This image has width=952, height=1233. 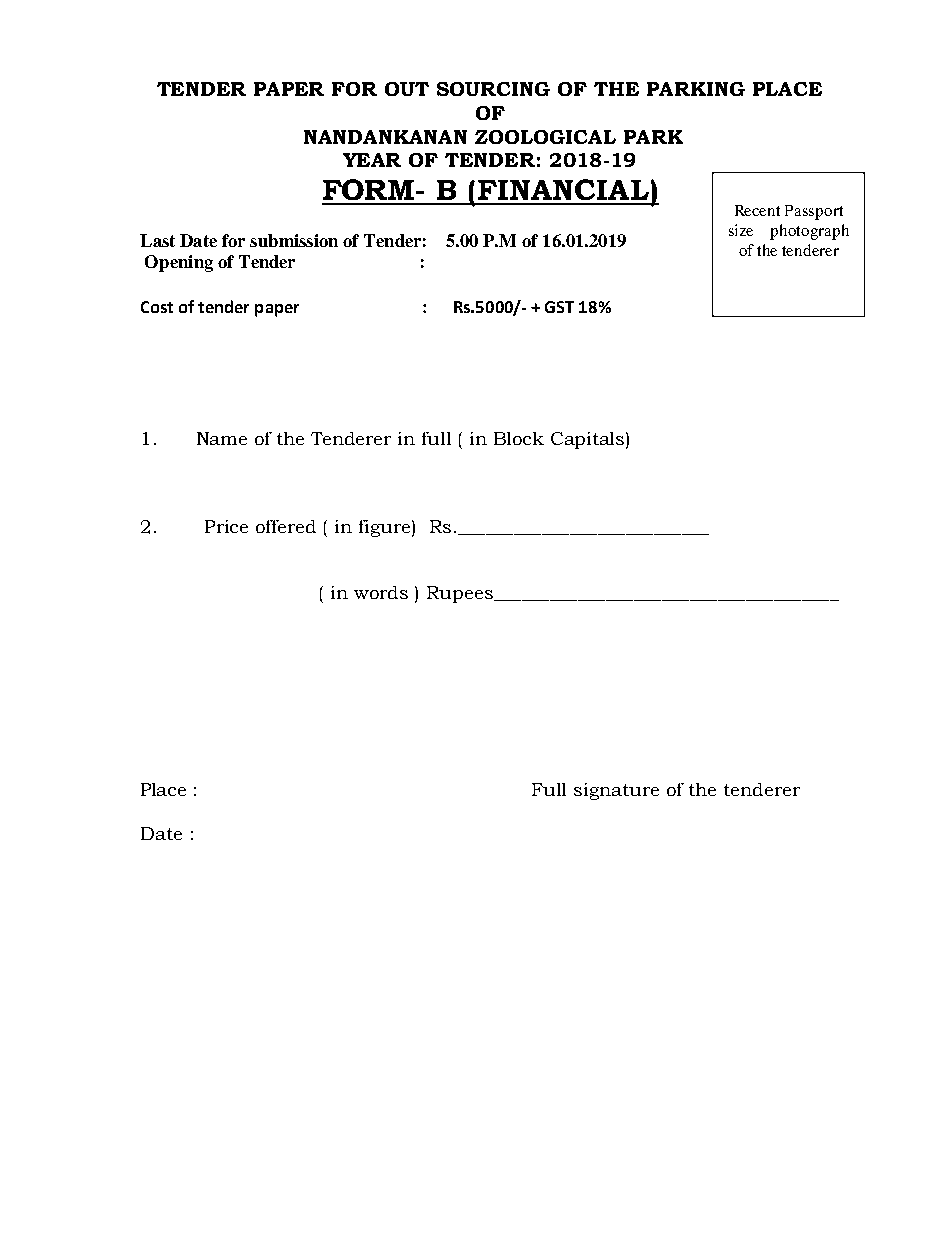 What do you see at coordinates (286, 526) in the image?
I see `offered` at bounding box center [286, 526].
